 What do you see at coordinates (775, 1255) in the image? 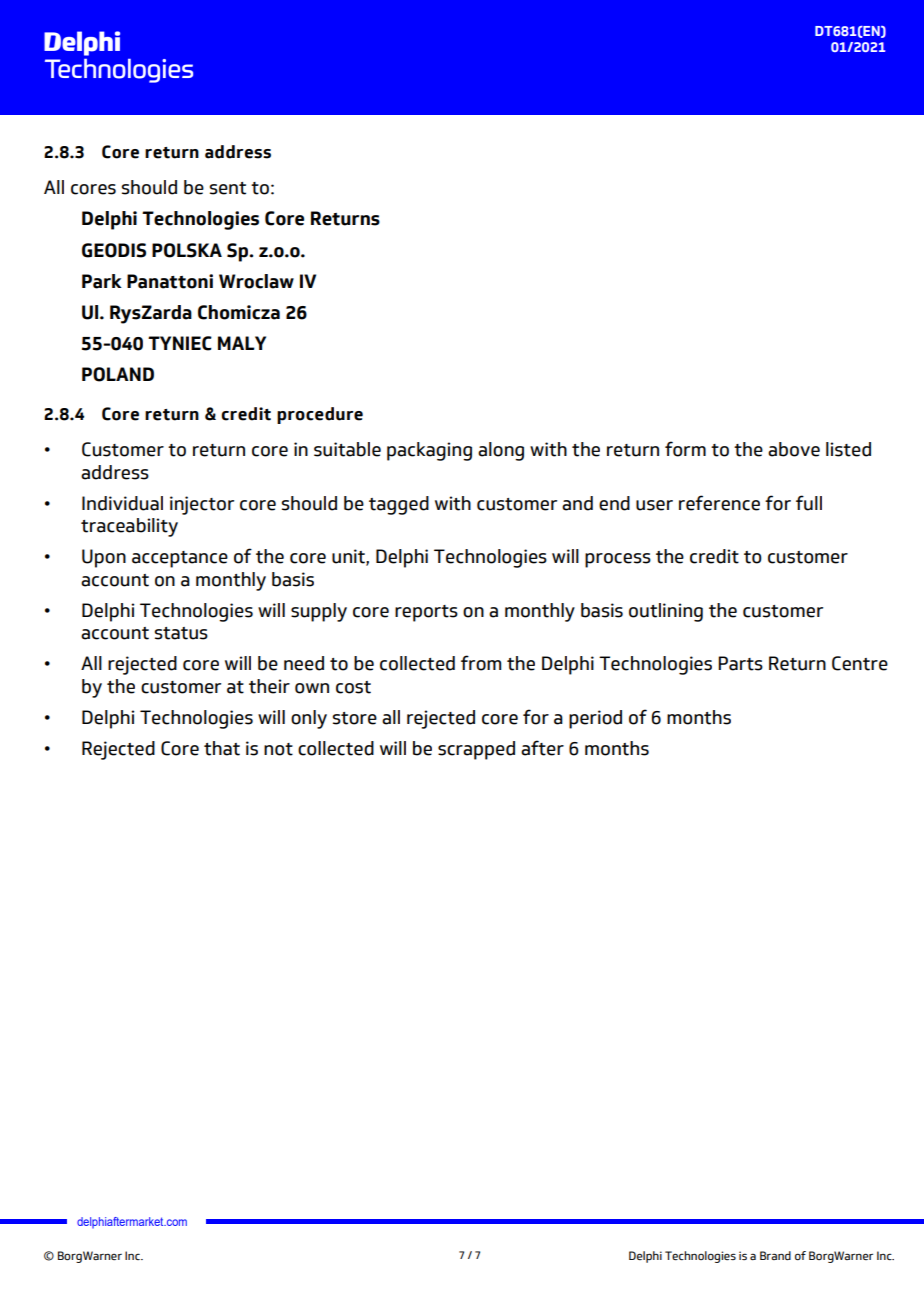
I see `Brand` at bounding box center [775, 1255].
